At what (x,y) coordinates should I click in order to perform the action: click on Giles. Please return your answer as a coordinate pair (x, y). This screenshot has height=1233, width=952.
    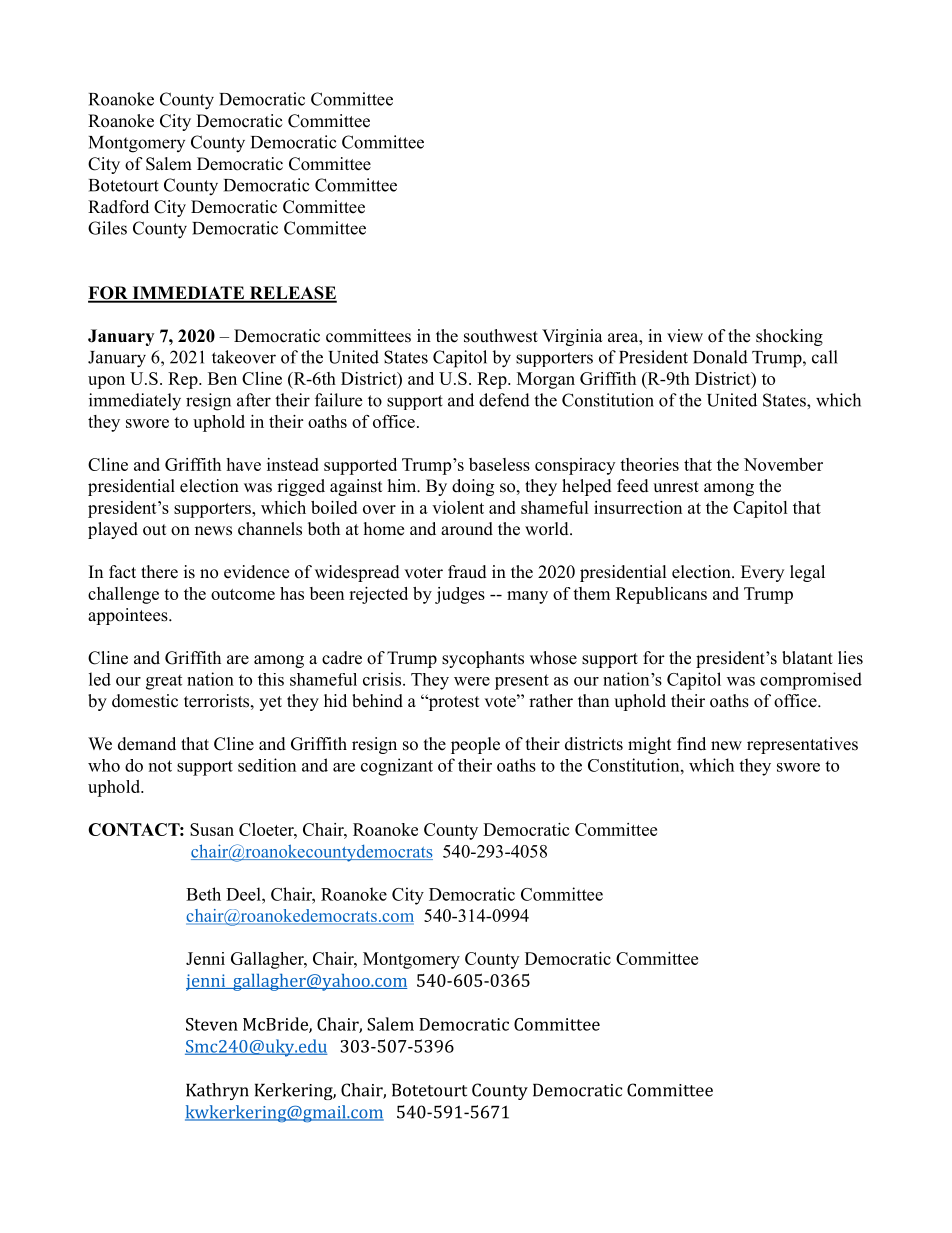
    Looking at the image, I should click on (107, 228).
